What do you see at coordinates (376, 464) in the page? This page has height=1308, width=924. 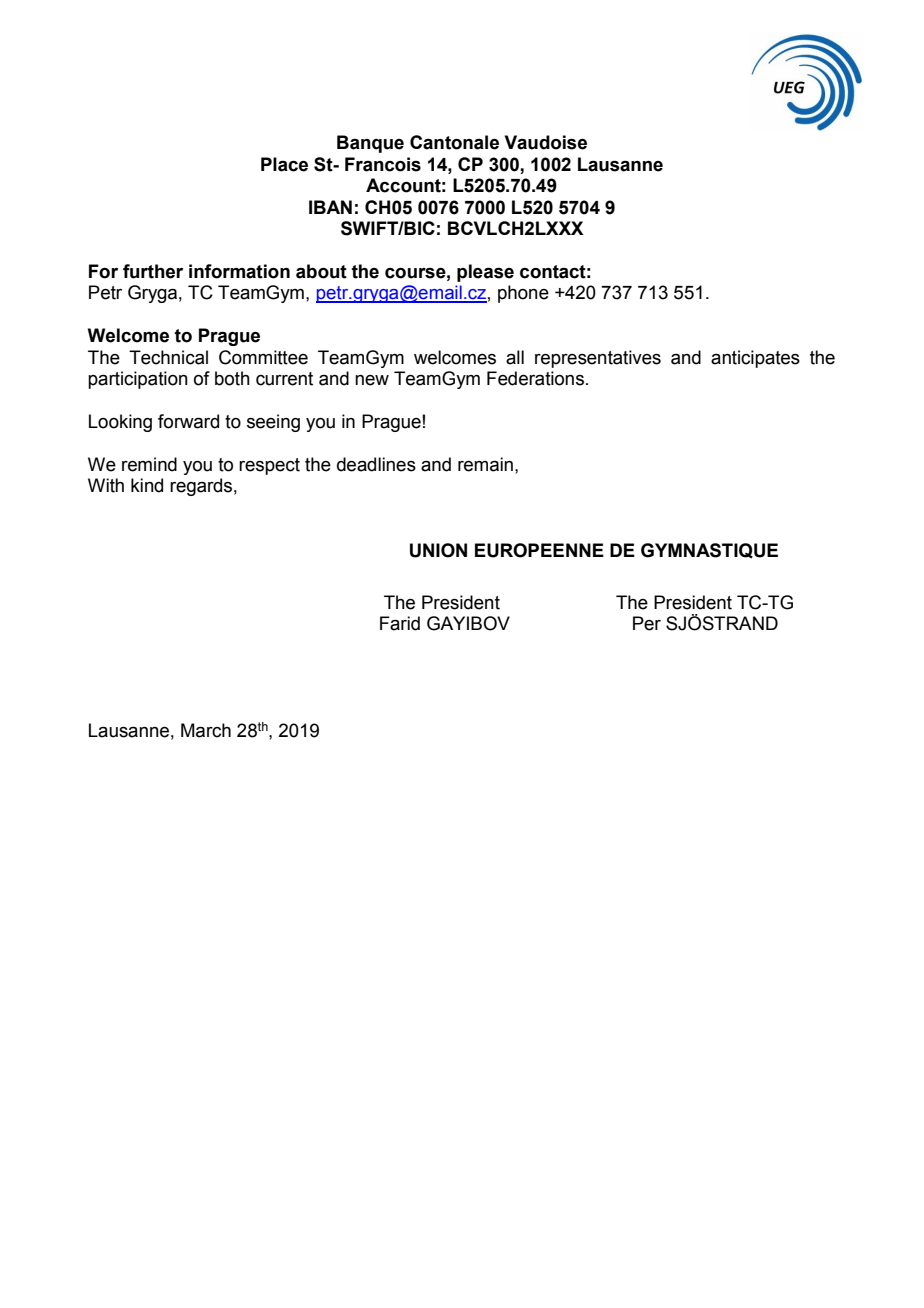 I see `deadlines` at bounding box center [376, 464].
